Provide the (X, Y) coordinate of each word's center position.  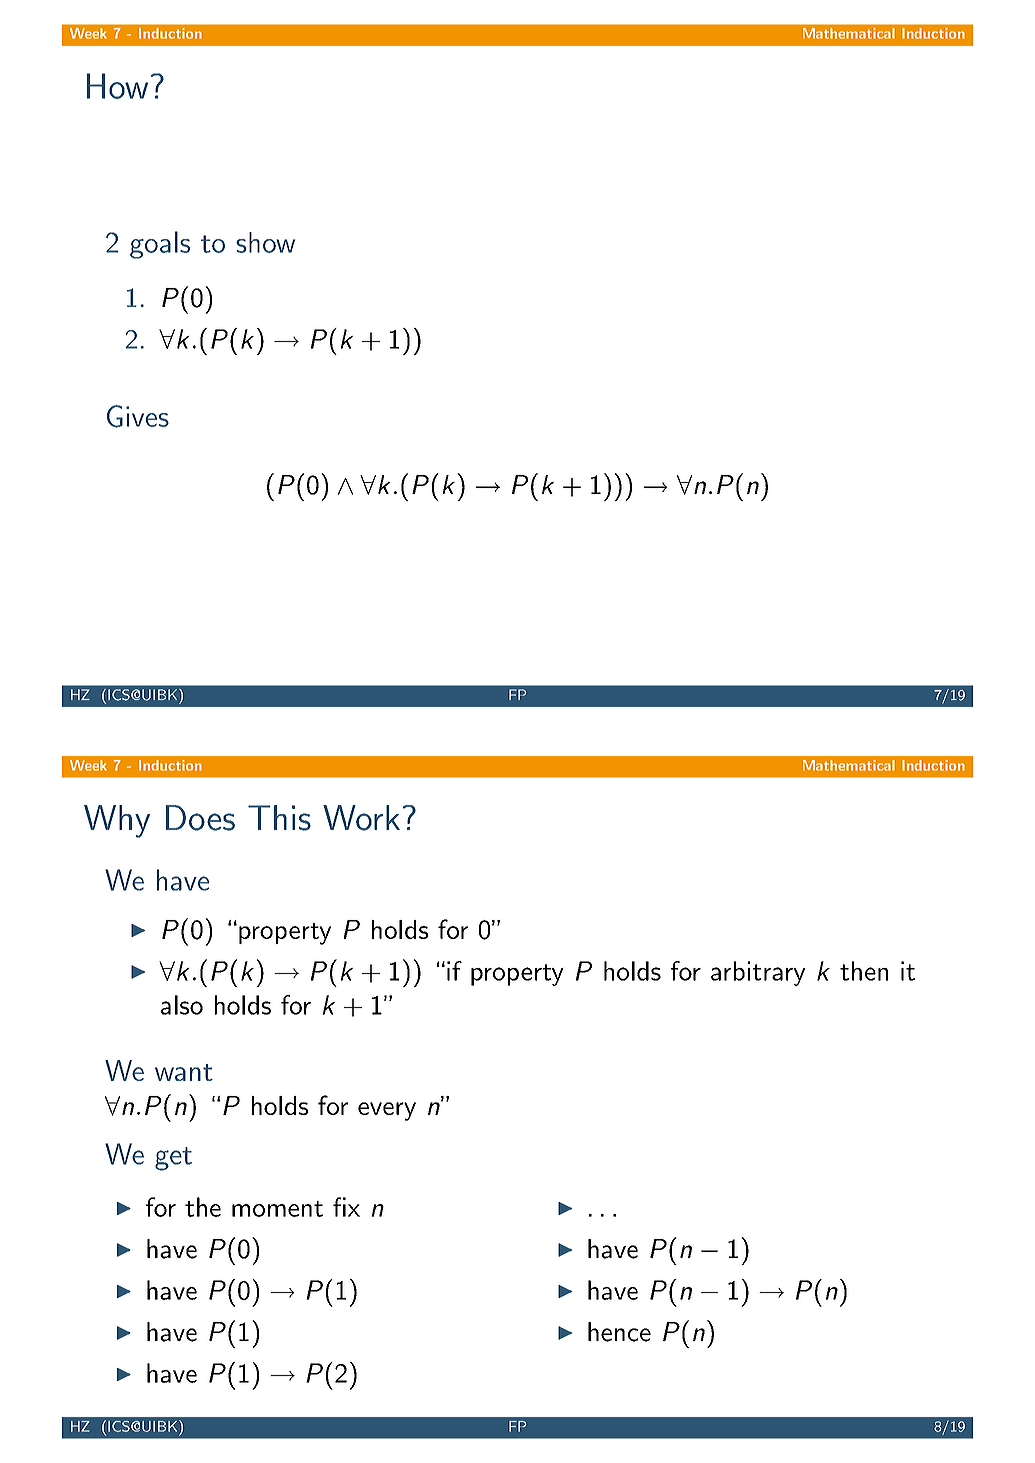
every (387, 1111)
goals (160, 245)
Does (200, 818)
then (864, 971)
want (184, 1072)
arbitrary (758, 973)
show (265, 242)
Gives (138, 416)
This (279, 818)
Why (117, 821)
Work (361, 818)
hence (619, 1332)
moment (277, 1209)
